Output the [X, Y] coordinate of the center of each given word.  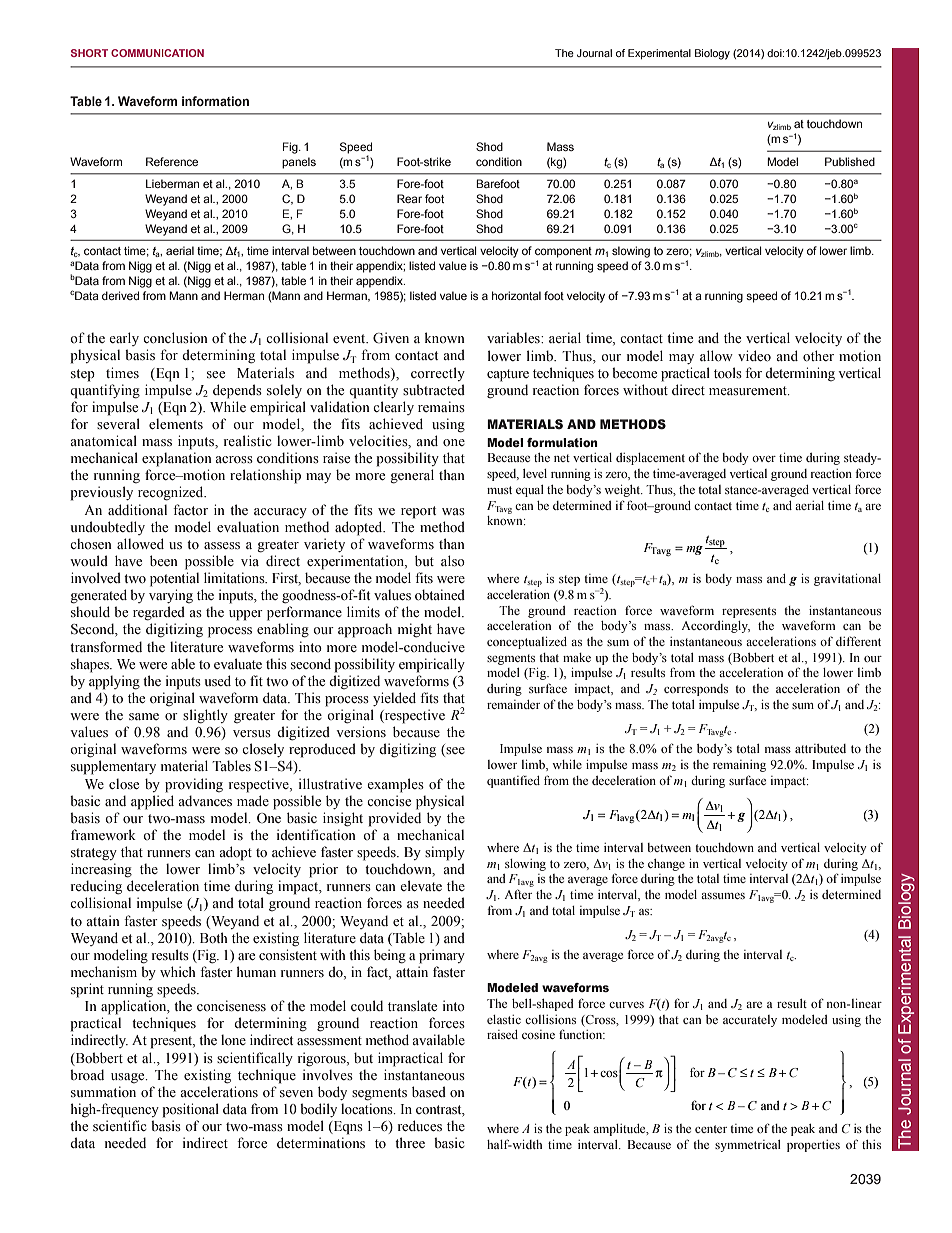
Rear [409, 198]
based [429, 1092]
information [215, 101]
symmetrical [748, 1146]
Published [850, 161]
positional [190, 1110]
